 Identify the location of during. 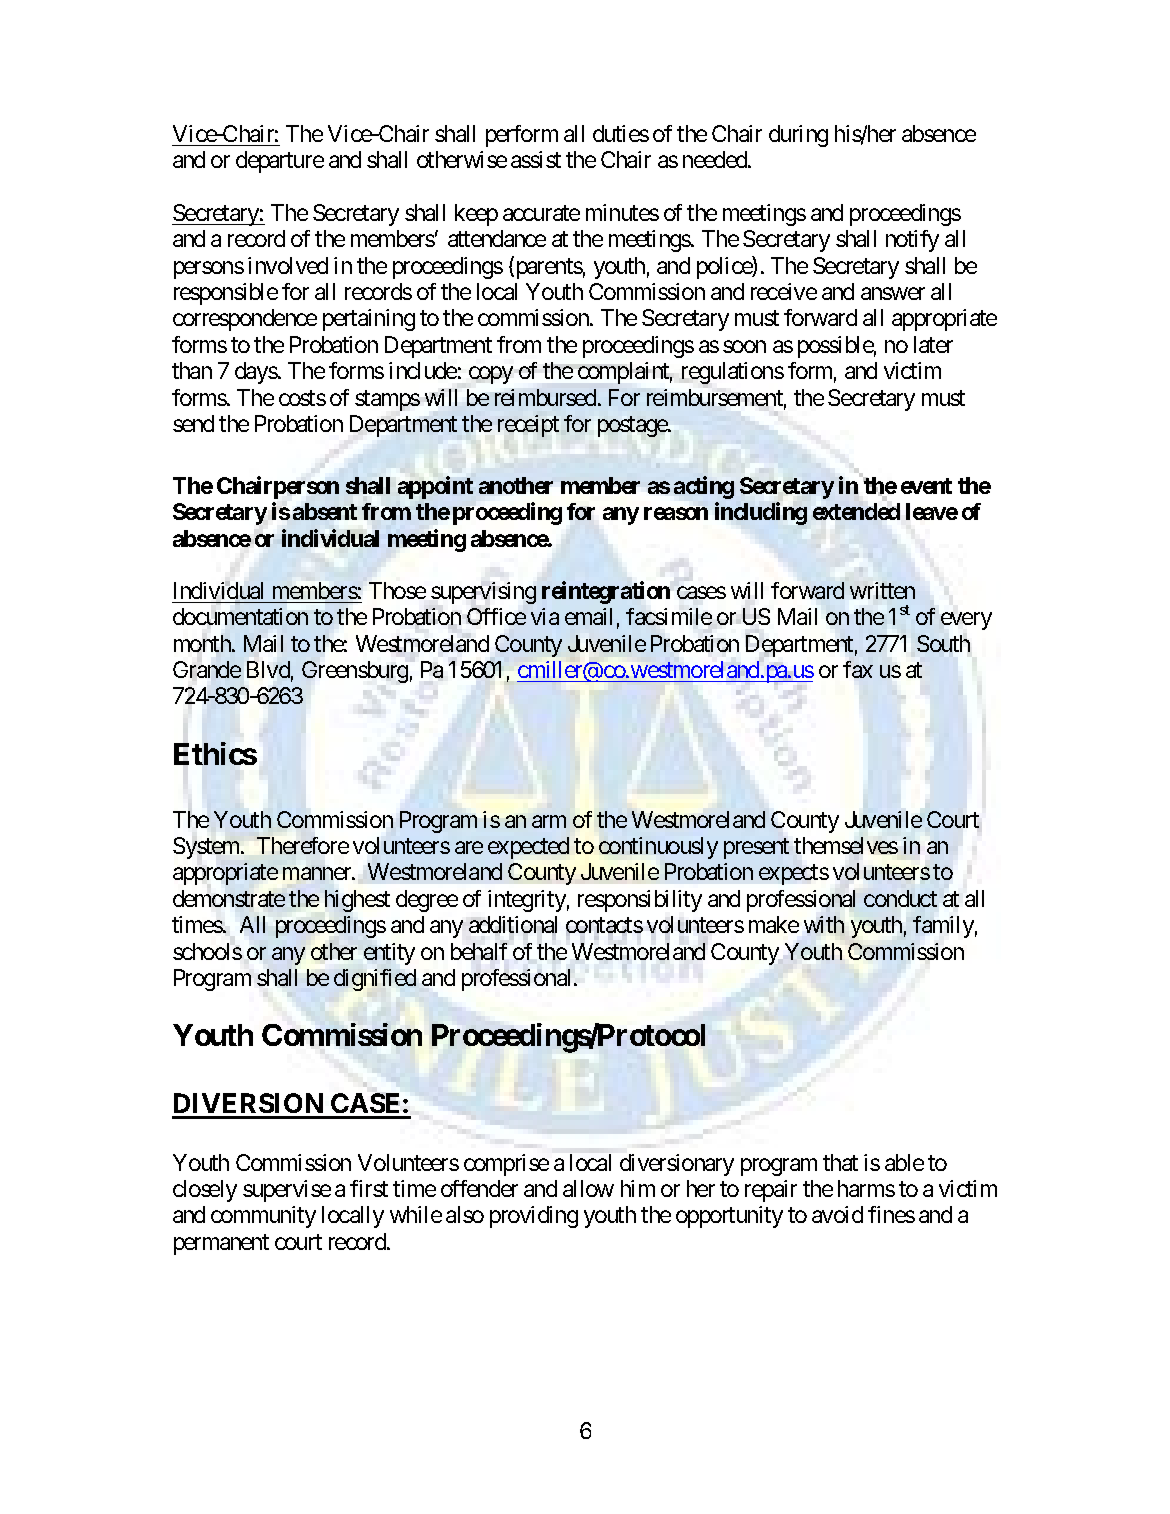
(798, 136).
